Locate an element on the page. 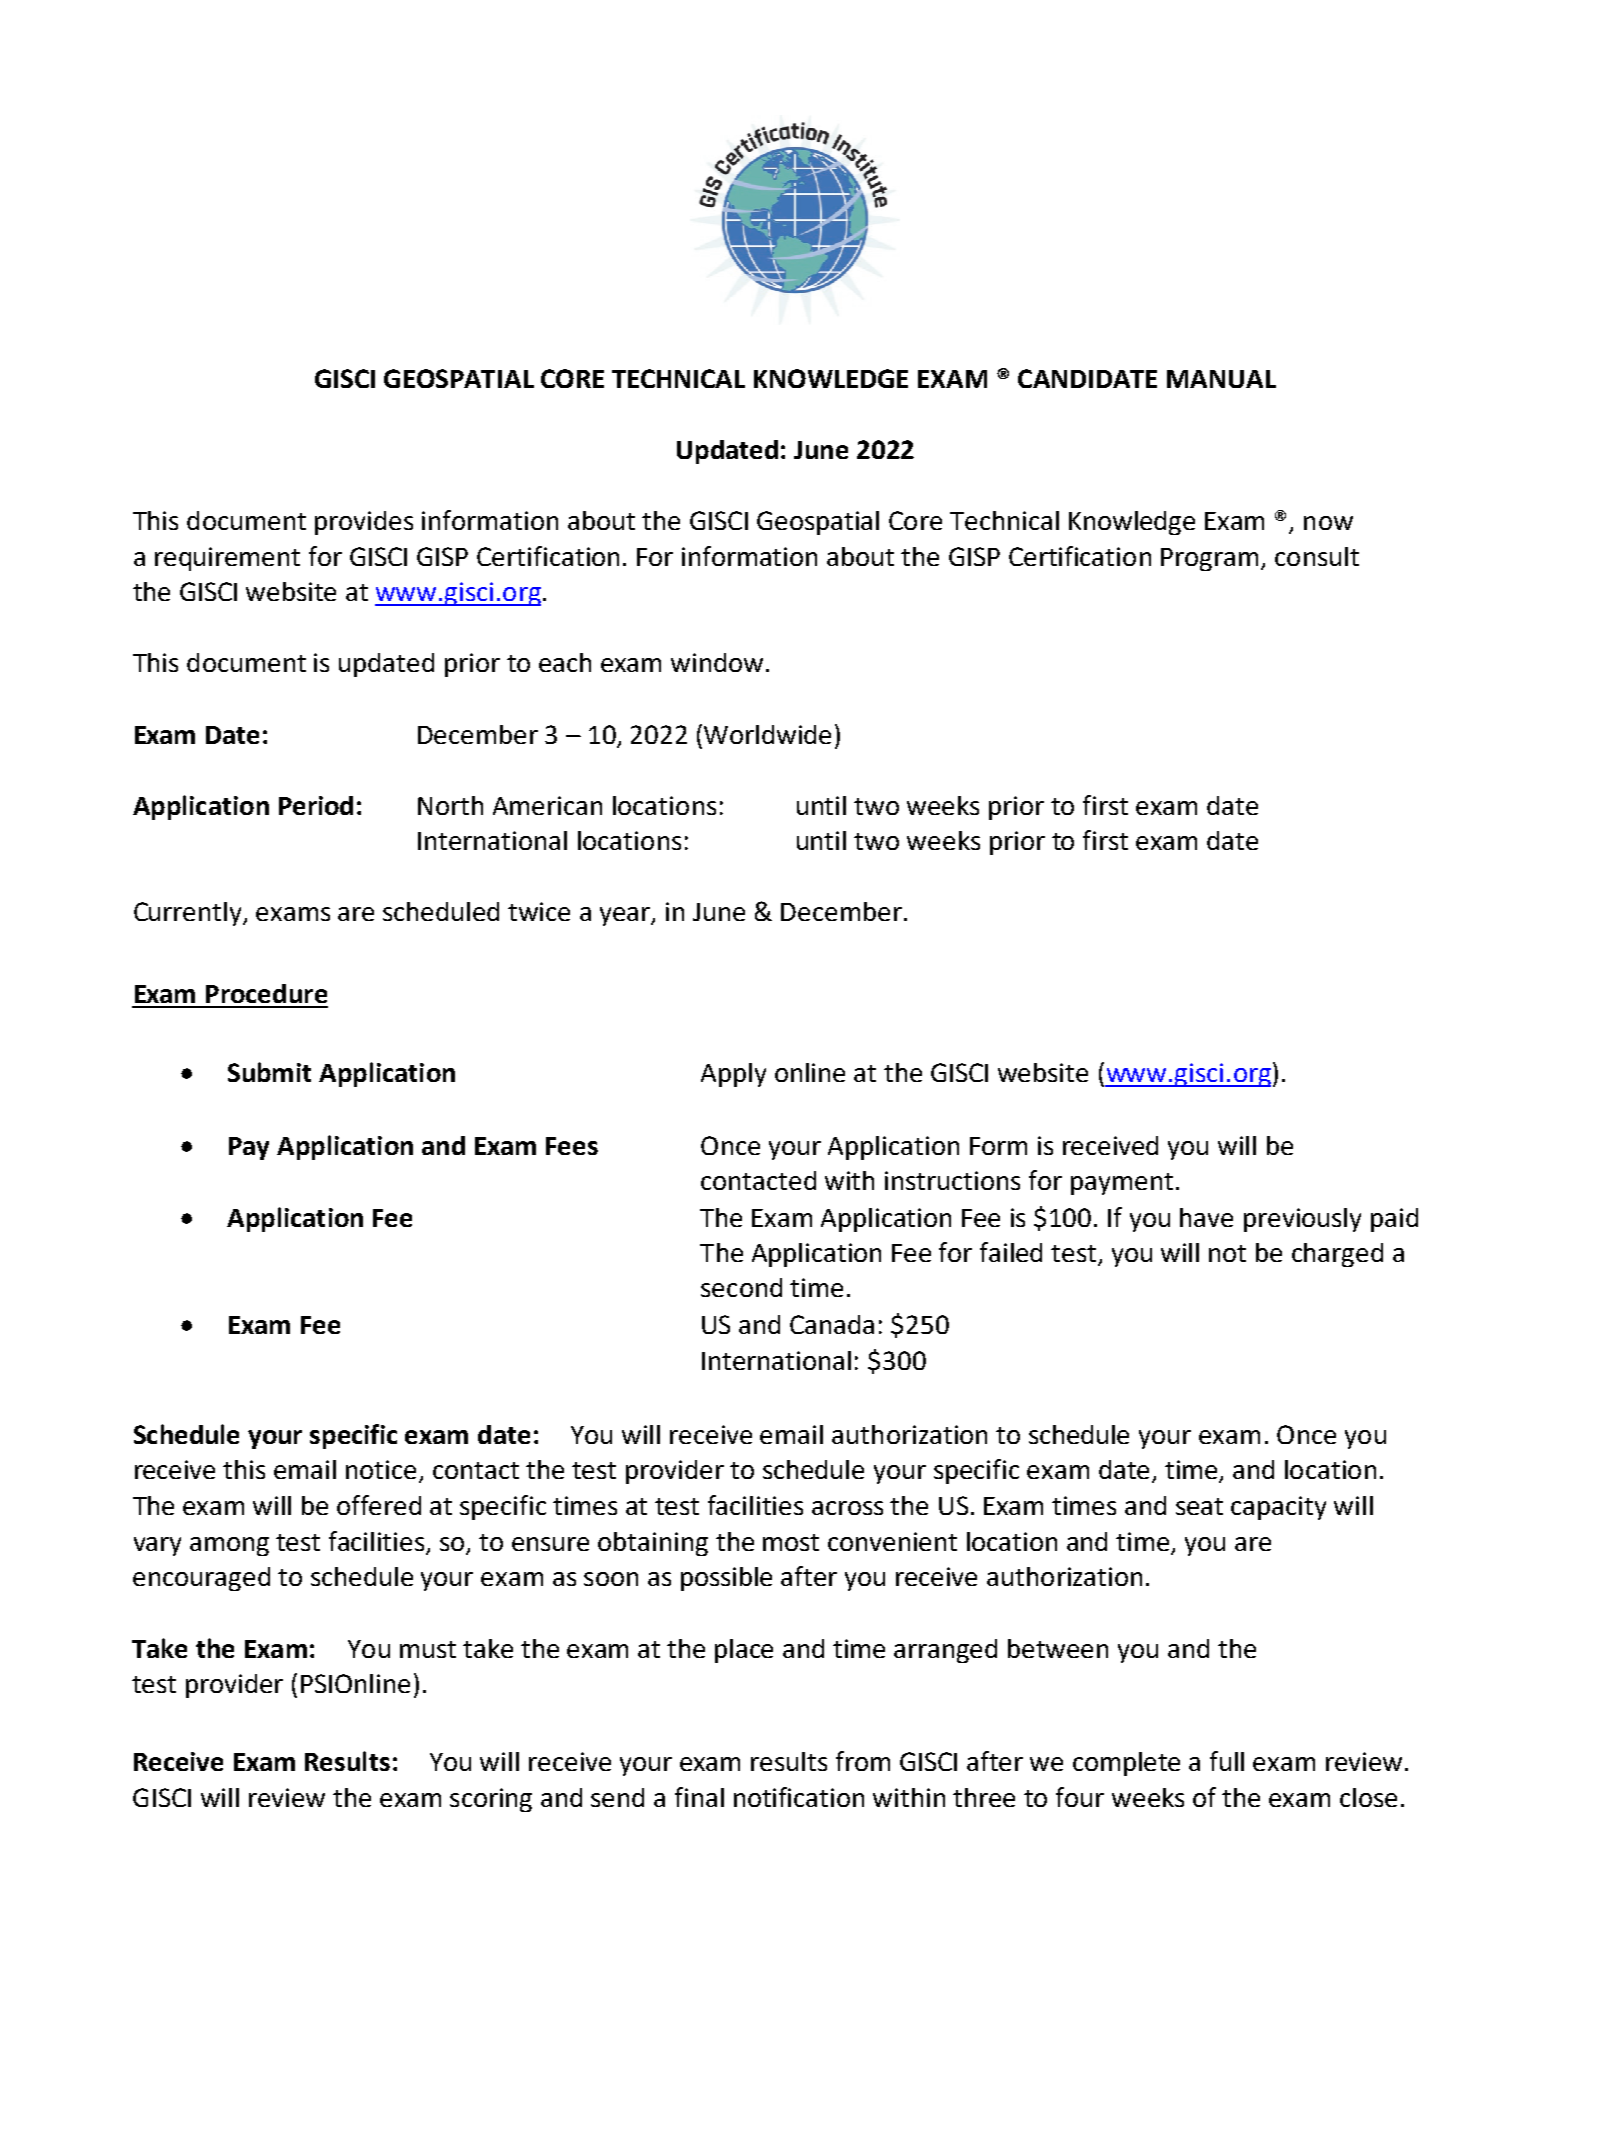 The height and width of the page is (2148, 1609). Worldwide is located at coordinates (767, 734).
